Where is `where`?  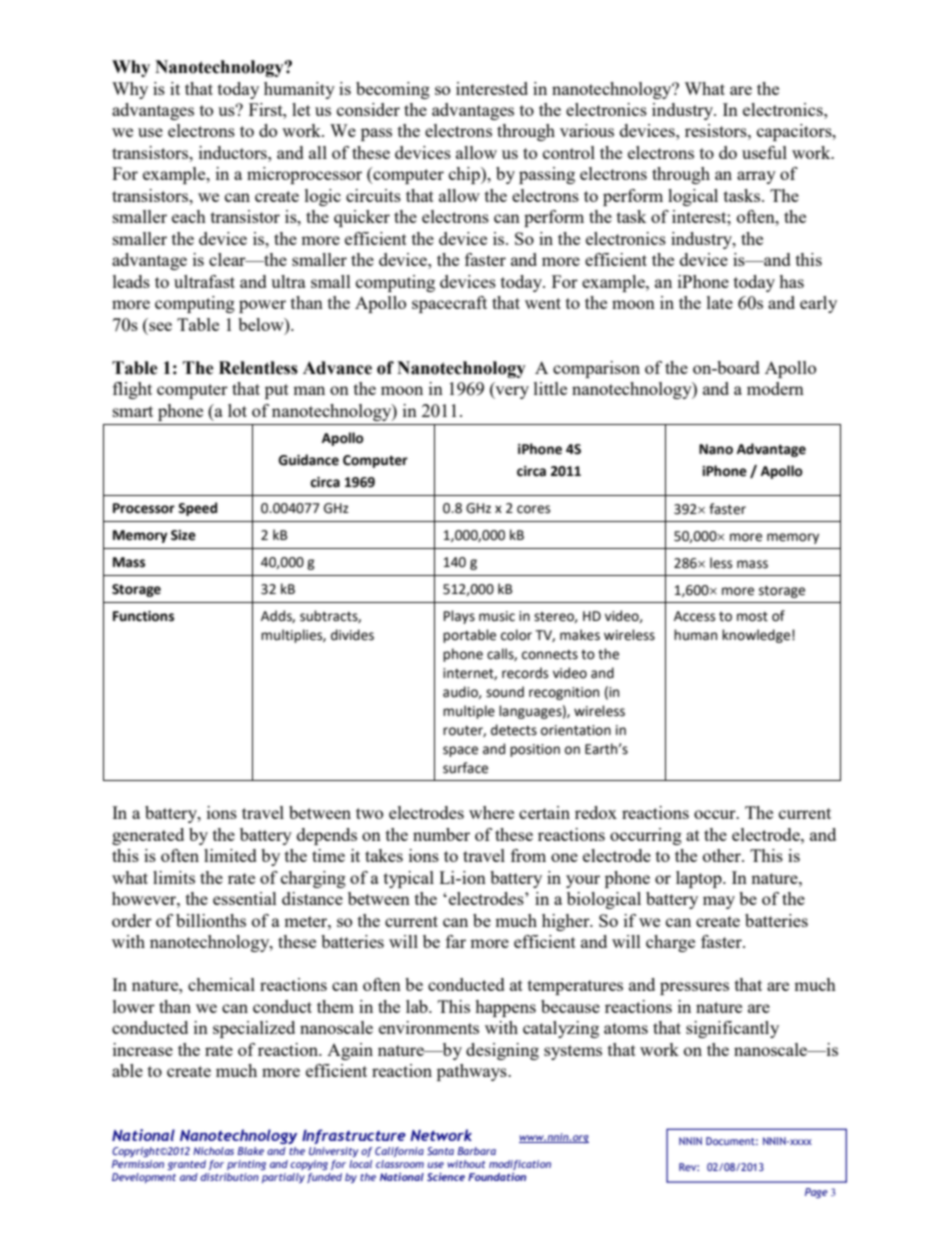
where is located at coordinates (491, 812).
